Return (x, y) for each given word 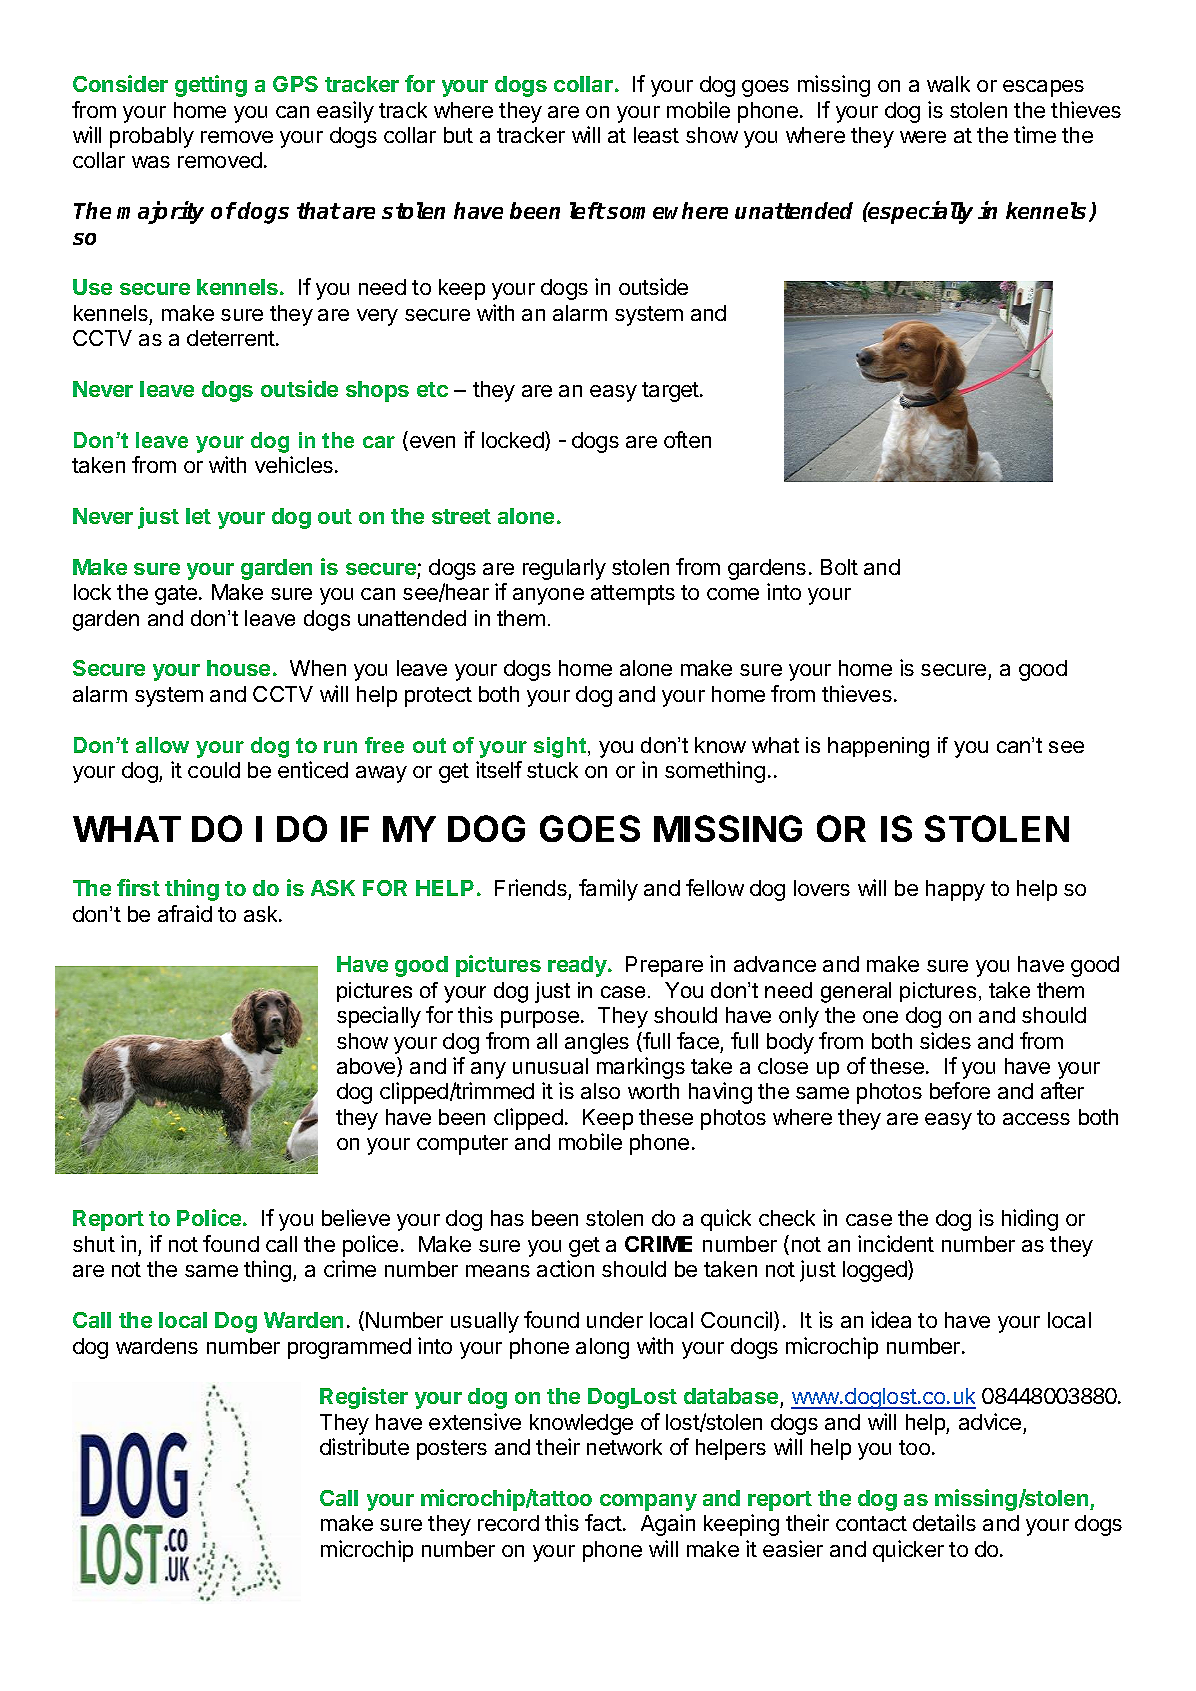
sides (945, 1040)
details (944, 1522)
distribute (364, 1446)
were (923, 137)
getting (211, 86)
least (656, 135)
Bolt (839, 567)
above (367, 1067)
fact (603, 1522)
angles (597, 1043)
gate (176, 595)
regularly (564, 569)
